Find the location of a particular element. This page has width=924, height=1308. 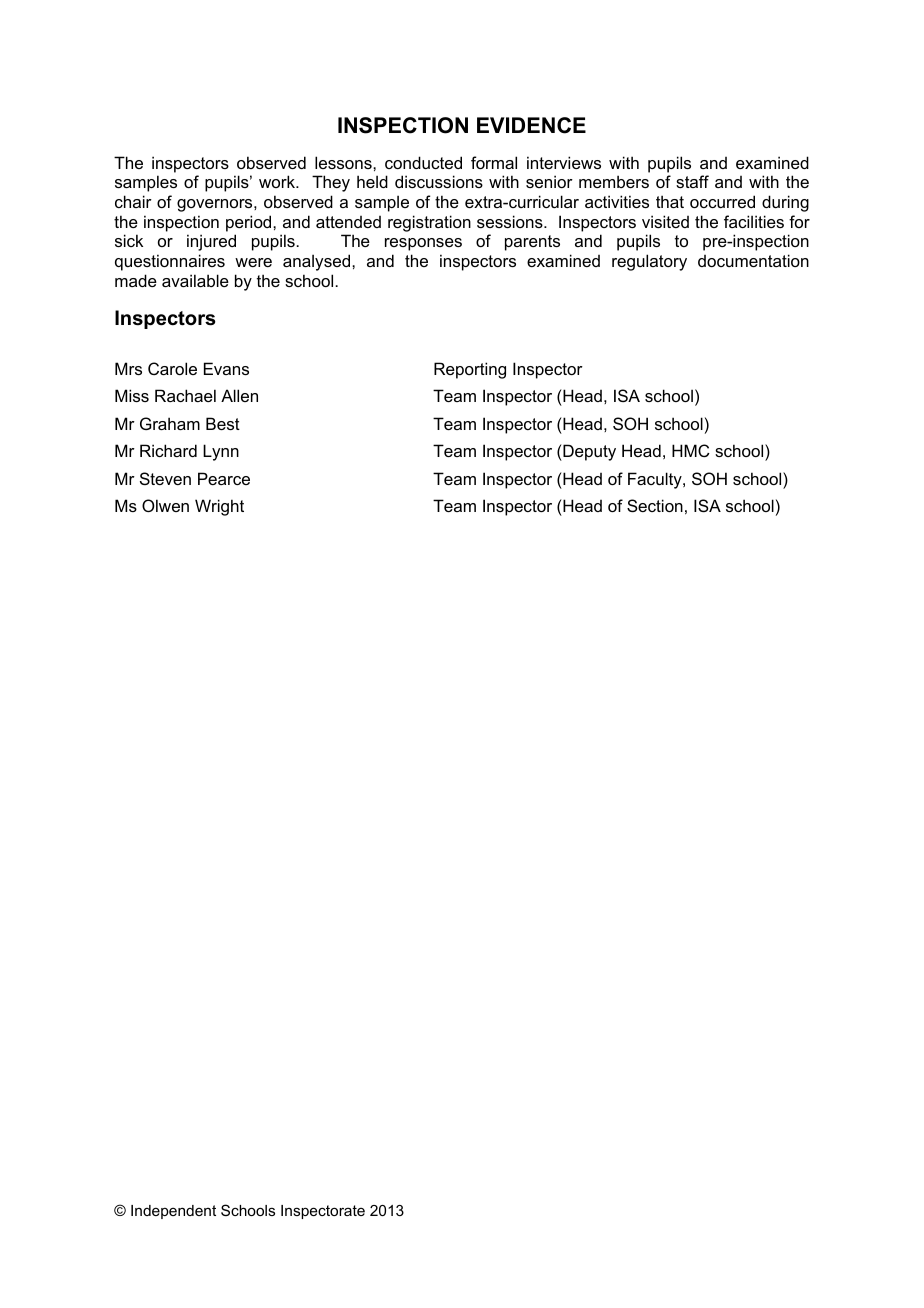

Steven is located at coordinates (165, 478).
